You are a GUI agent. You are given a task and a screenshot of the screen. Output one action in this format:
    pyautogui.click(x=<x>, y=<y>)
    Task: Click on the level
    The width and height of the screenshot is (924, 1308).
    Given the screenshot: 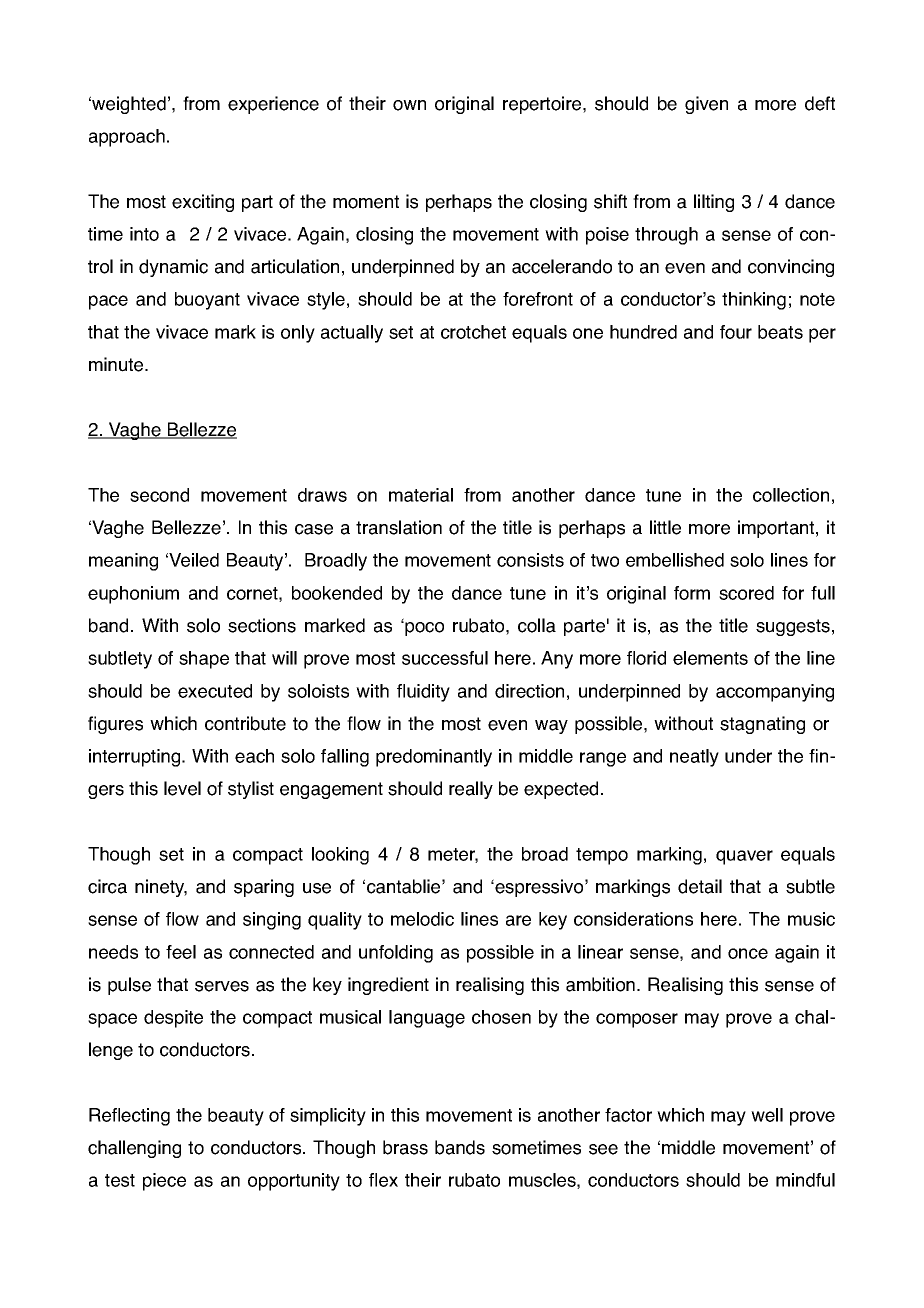 What is the action you would take?
    pyautogui.click(x=182, y=788)
